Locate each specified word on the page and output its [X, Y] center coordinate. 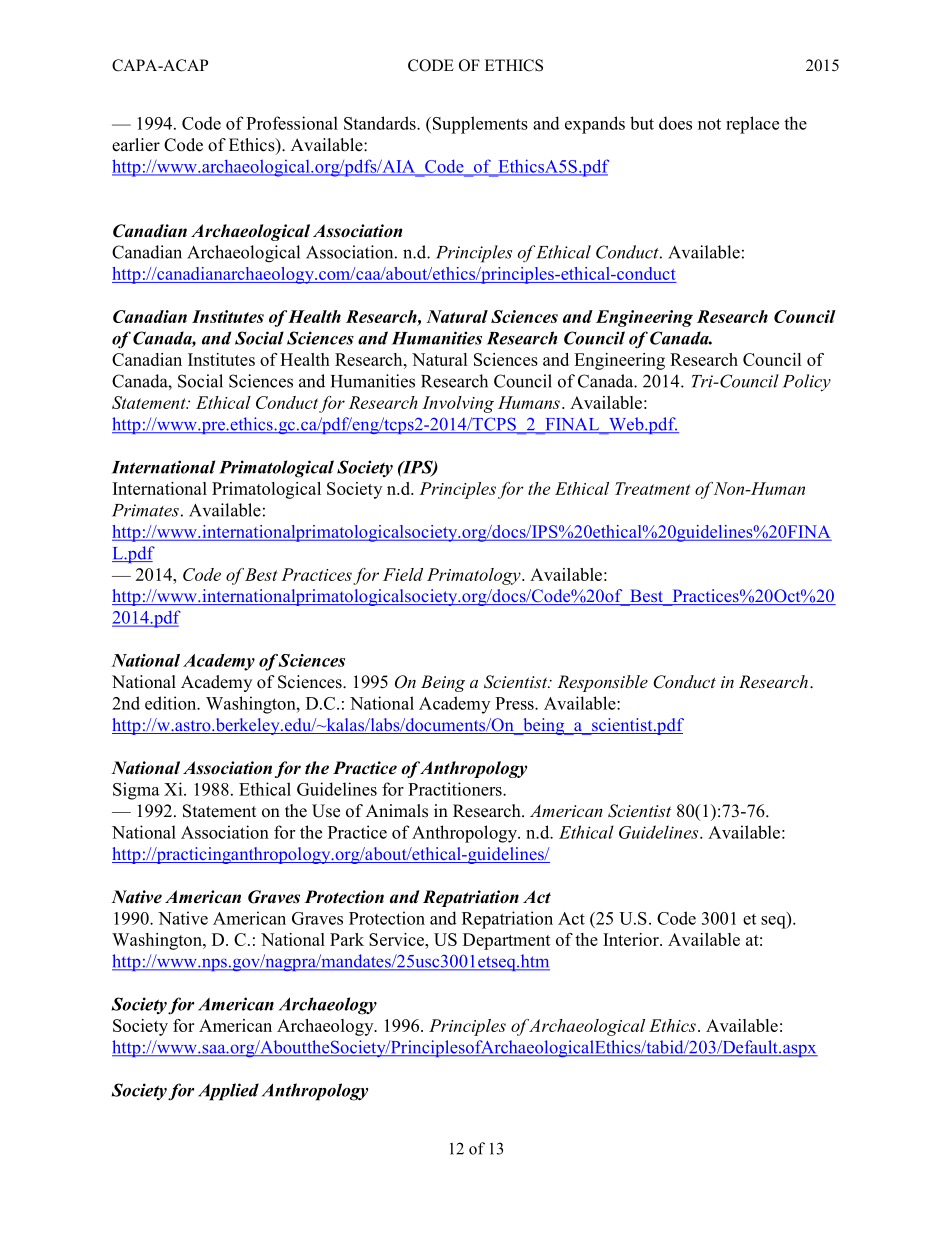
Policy [807, 383]
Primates [145, 510]
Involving [458, 404]
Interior [632, 939]
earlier [136, 145]
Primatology [475, 576]
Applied [228, 1092]
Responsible [602, 683]
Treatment [652, 488]
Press [515, 703]
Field [403, 574]
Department [507, 941]
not [709, 124]
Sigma [136, 791]
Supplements [479, 125]
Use [326, 811]
